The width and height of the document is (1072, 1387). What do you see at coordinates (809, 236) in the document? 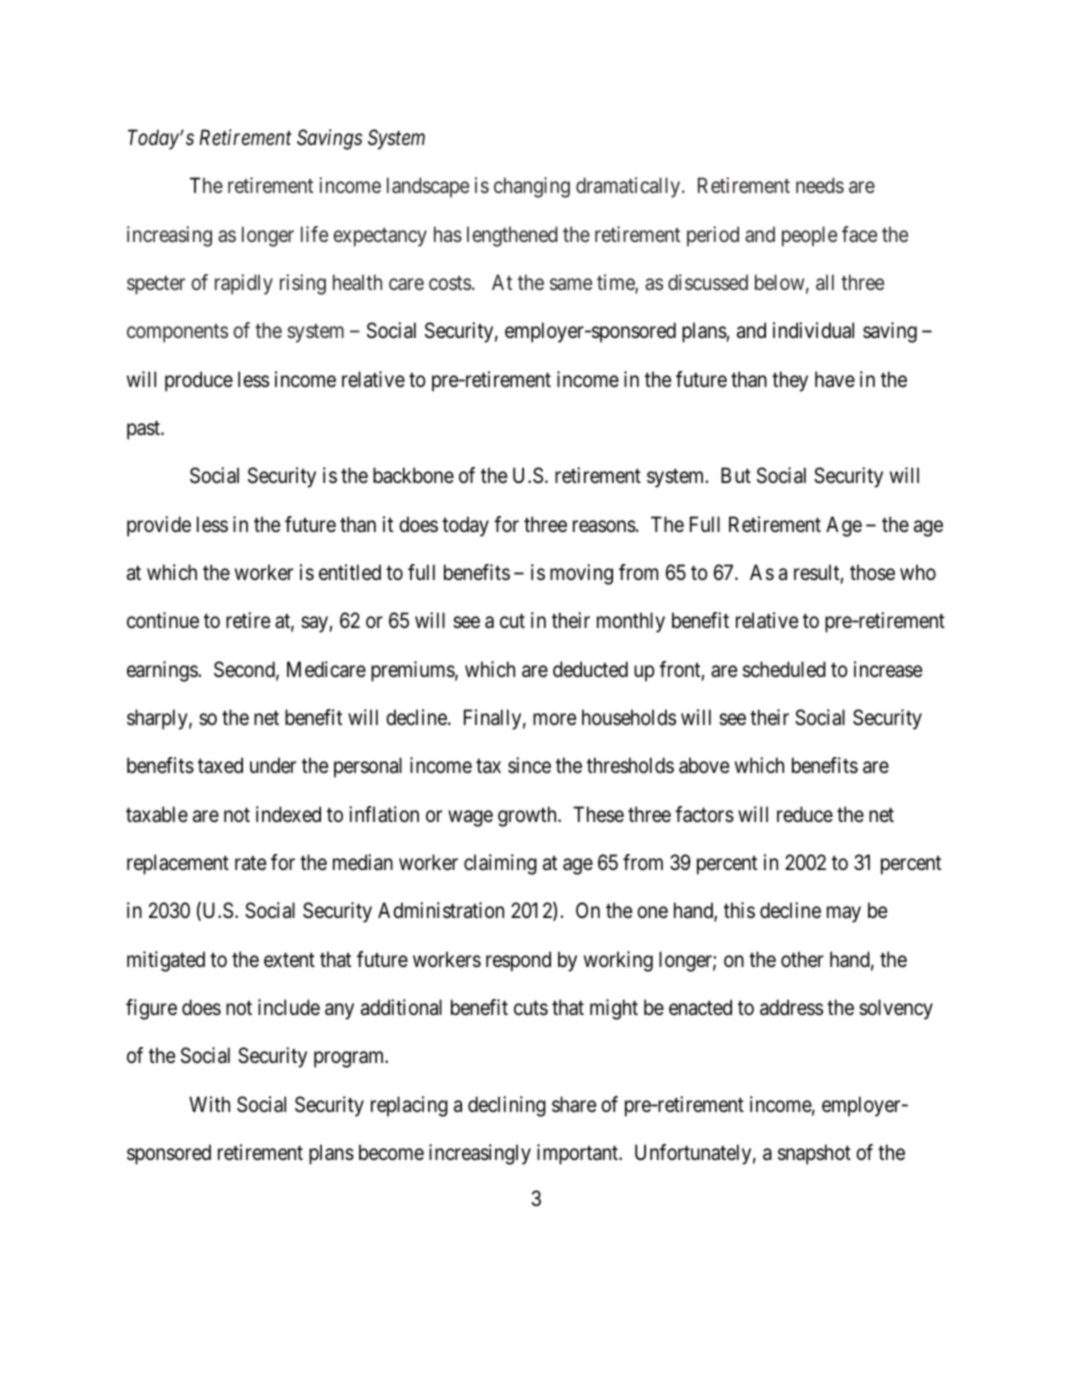
I see `people` at bounding box center [809, 236].
